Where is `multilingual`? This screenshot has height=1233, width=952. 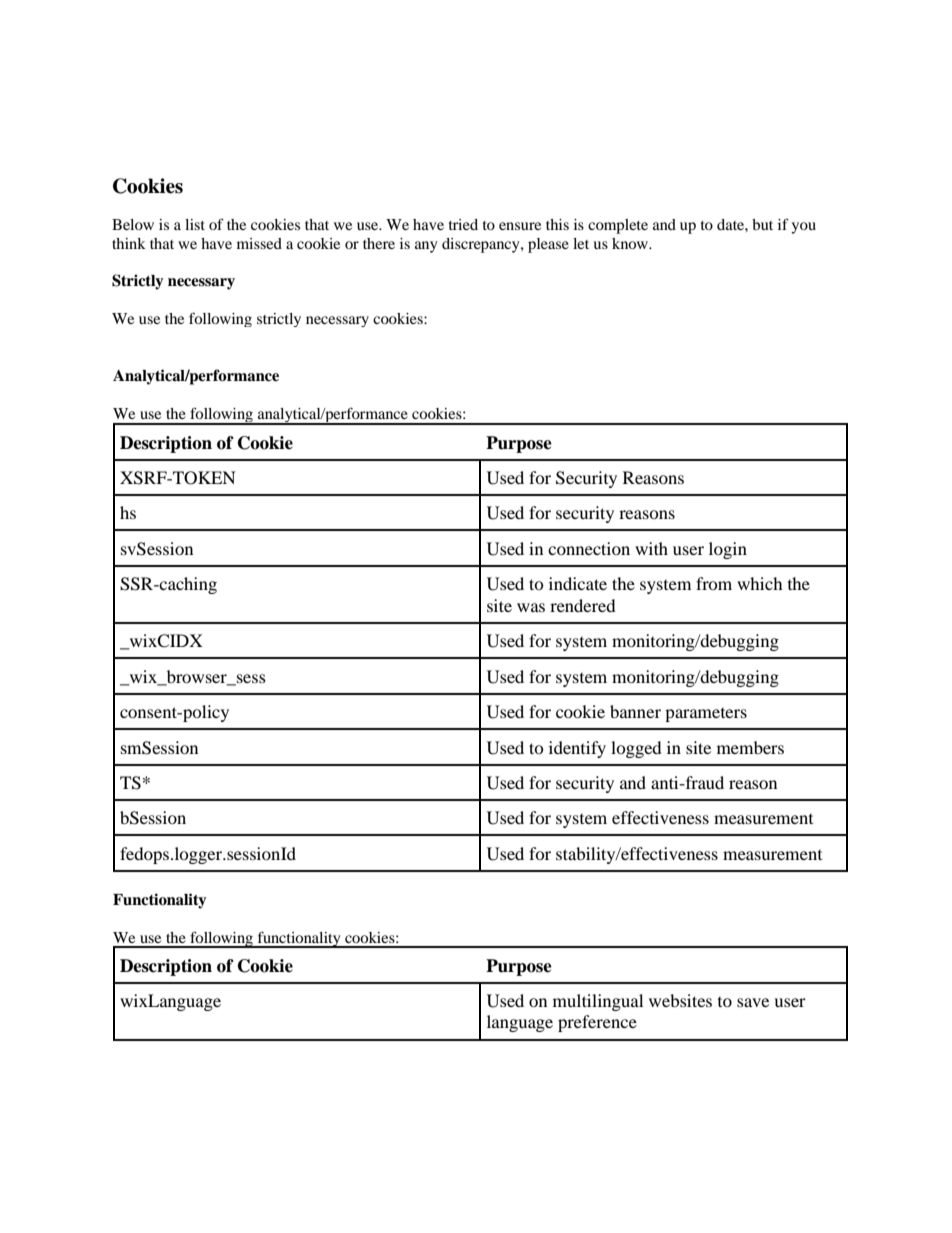 multilingual is located at coordinates (598, 1002).
